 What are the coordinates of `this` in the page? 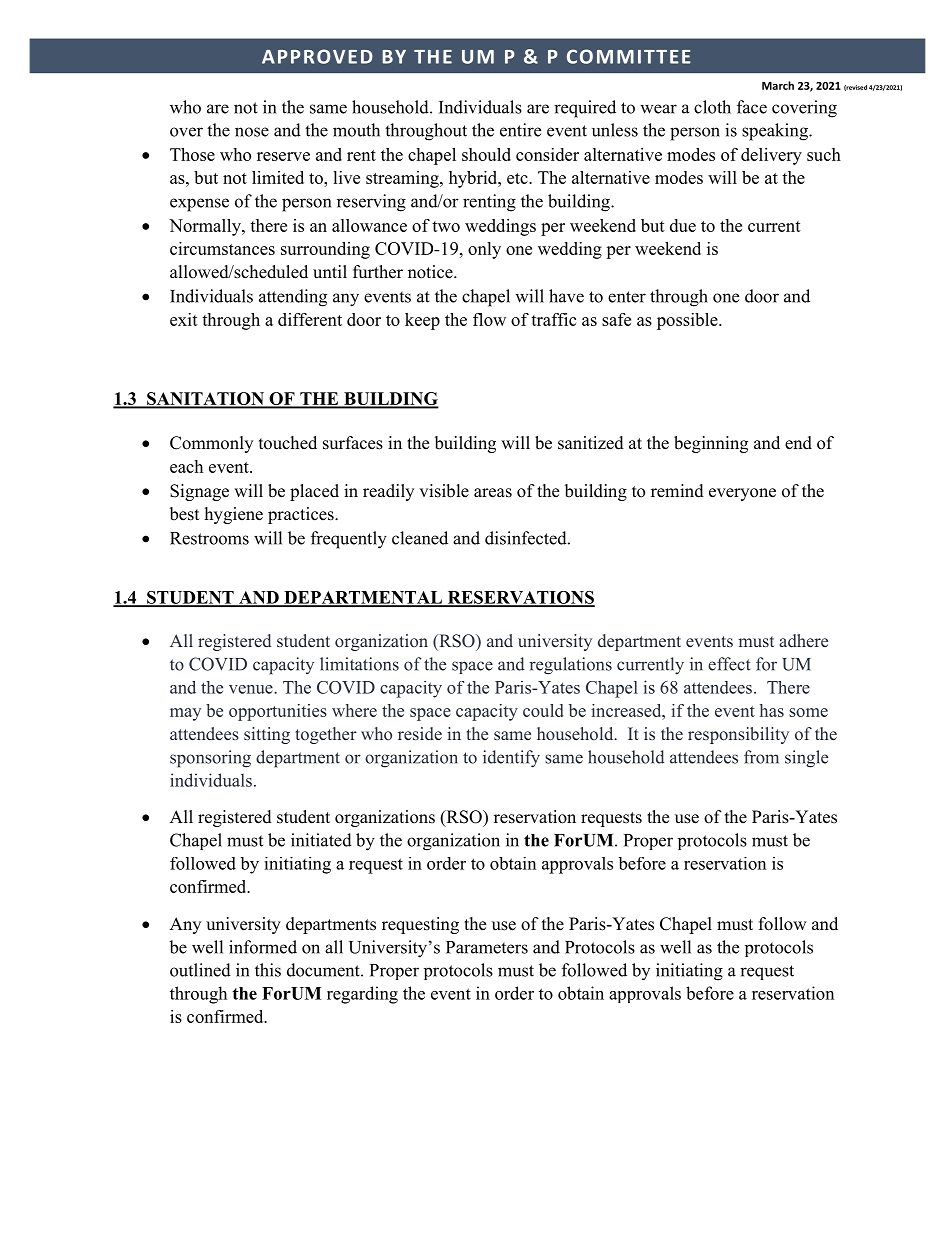 It's located at (268, 970).
